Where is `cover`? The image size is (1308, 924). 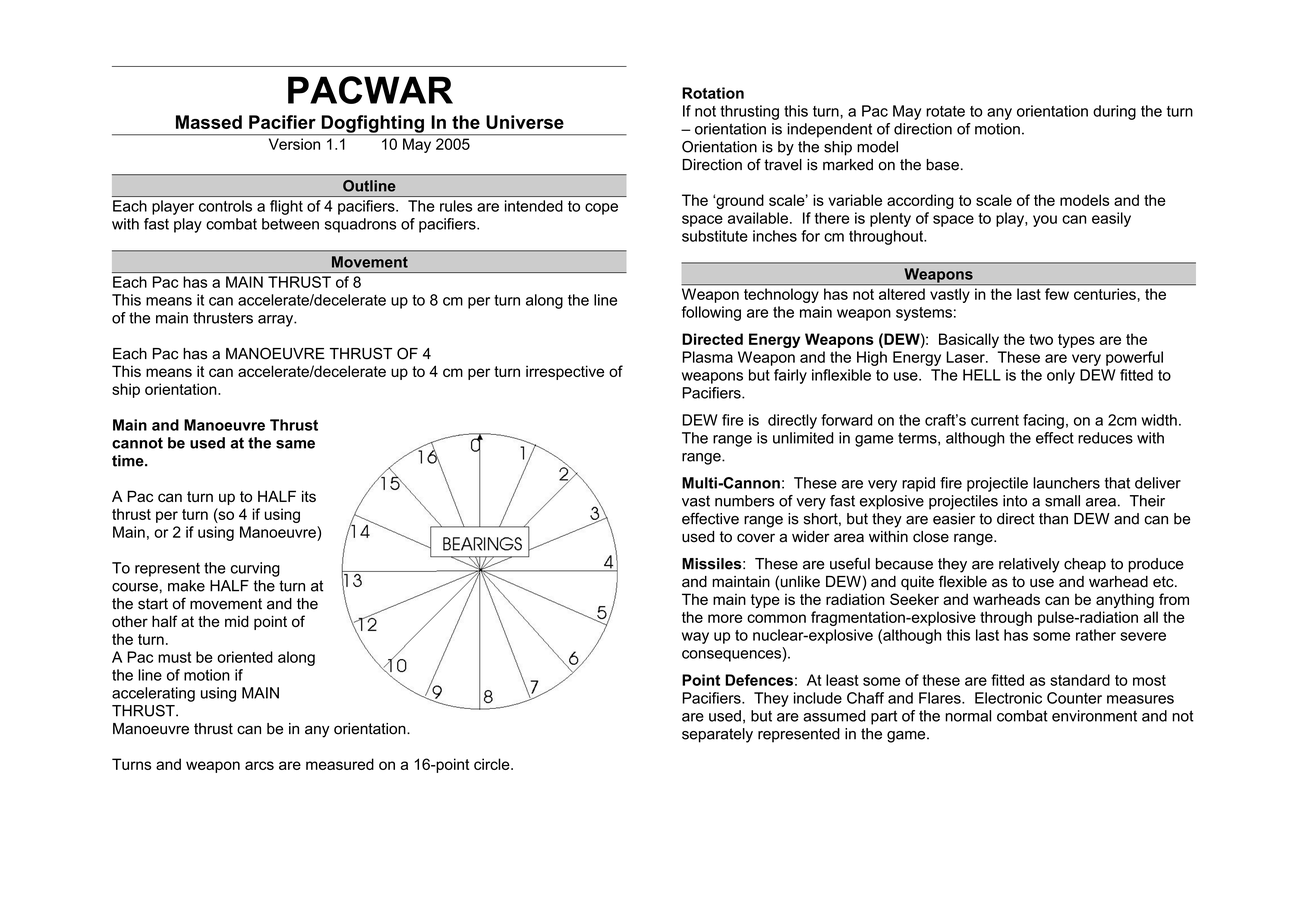
cover is located at coordinates (756, 538).
